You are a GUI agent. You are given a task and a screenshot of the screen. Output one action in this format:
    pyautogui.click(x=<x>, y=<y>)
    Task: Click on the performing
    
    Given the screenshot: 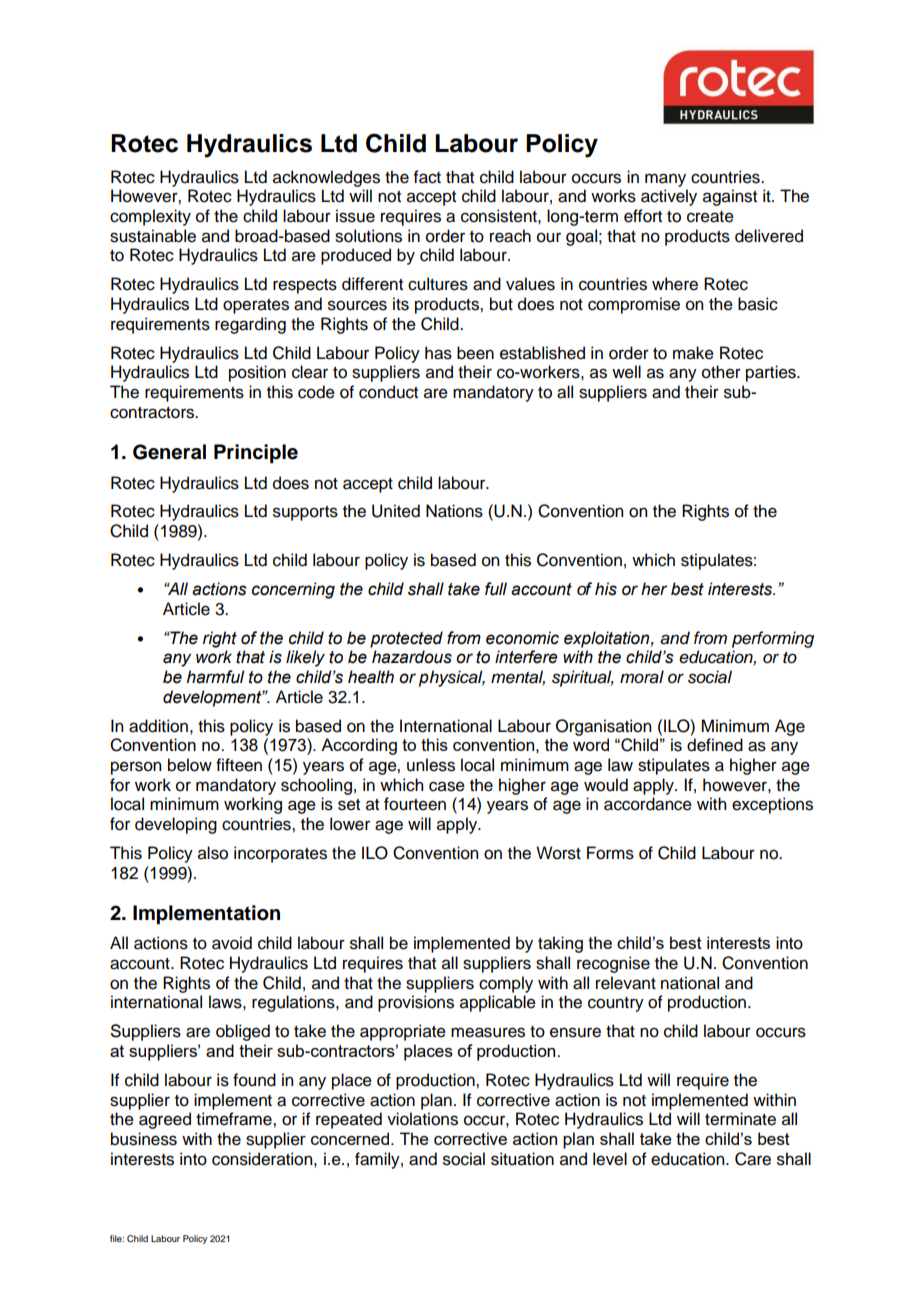 What is the action you would take?
    pyautogui.click(x=773, y=639)
